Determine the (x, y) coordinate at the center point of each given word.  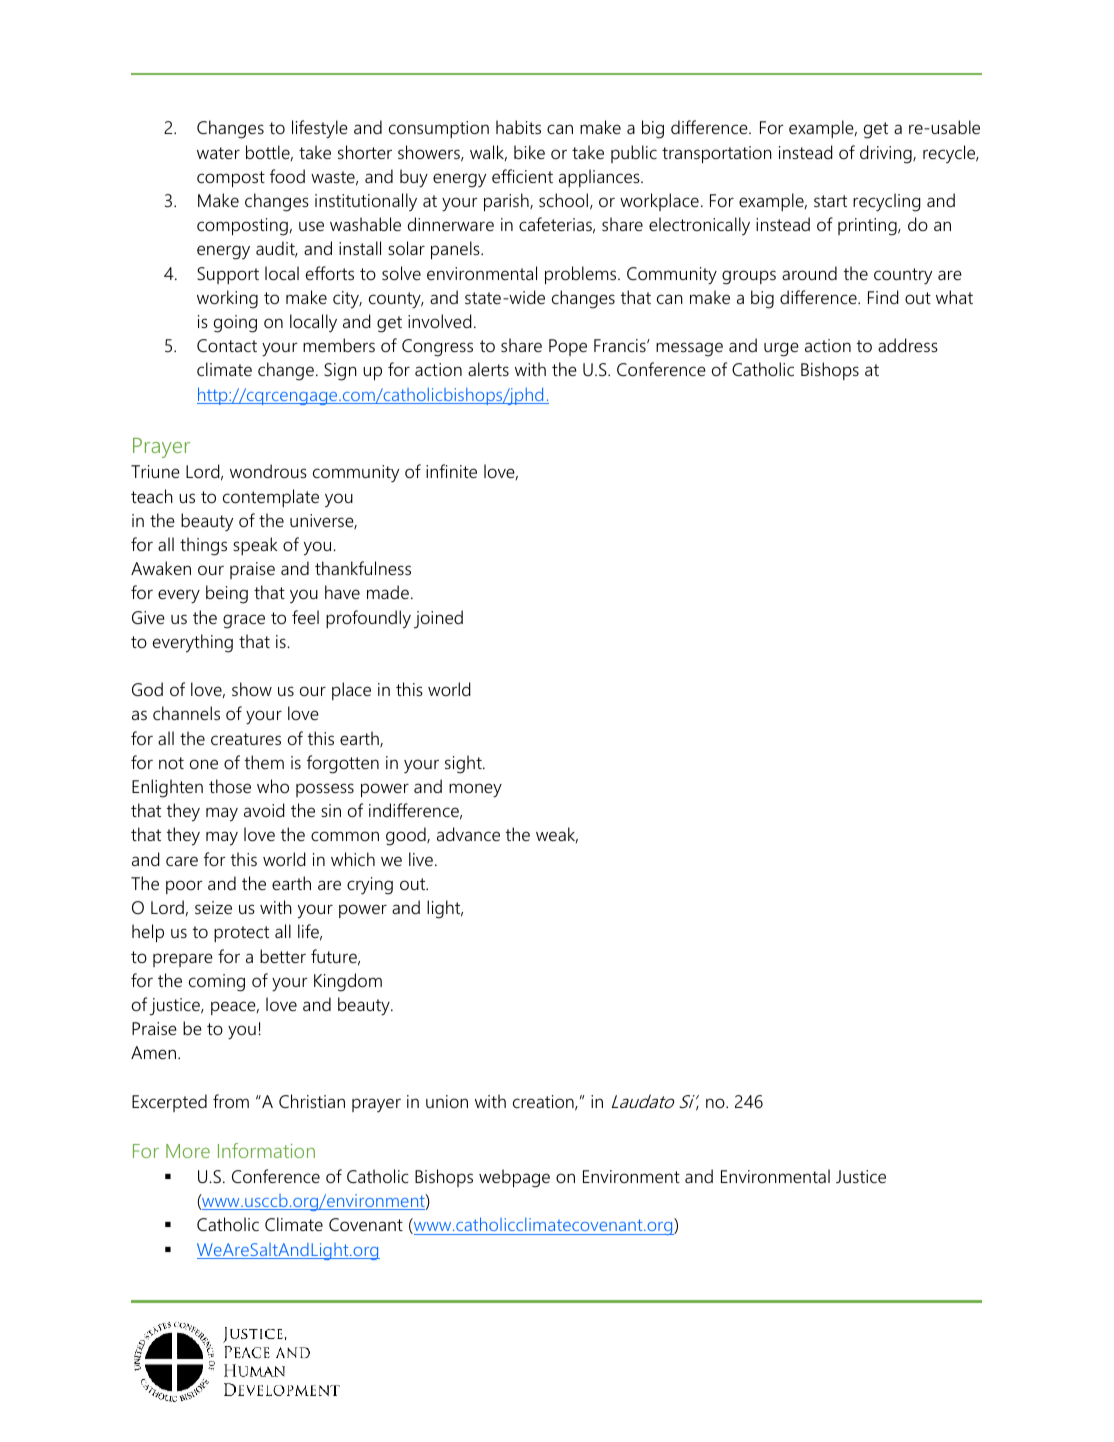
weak (557, 835)
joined (438, 619)
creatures (246, 739)
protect (241, 934)
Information (266, 1150)
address (908, 345)
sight (464, 764)
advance (468, 834)
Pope (568, 347)
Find (883, 297)
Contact (227, 346)
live (421, 859)
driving (887, 154)
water (218, 153)
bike (529, 152)
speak (255, 546)
